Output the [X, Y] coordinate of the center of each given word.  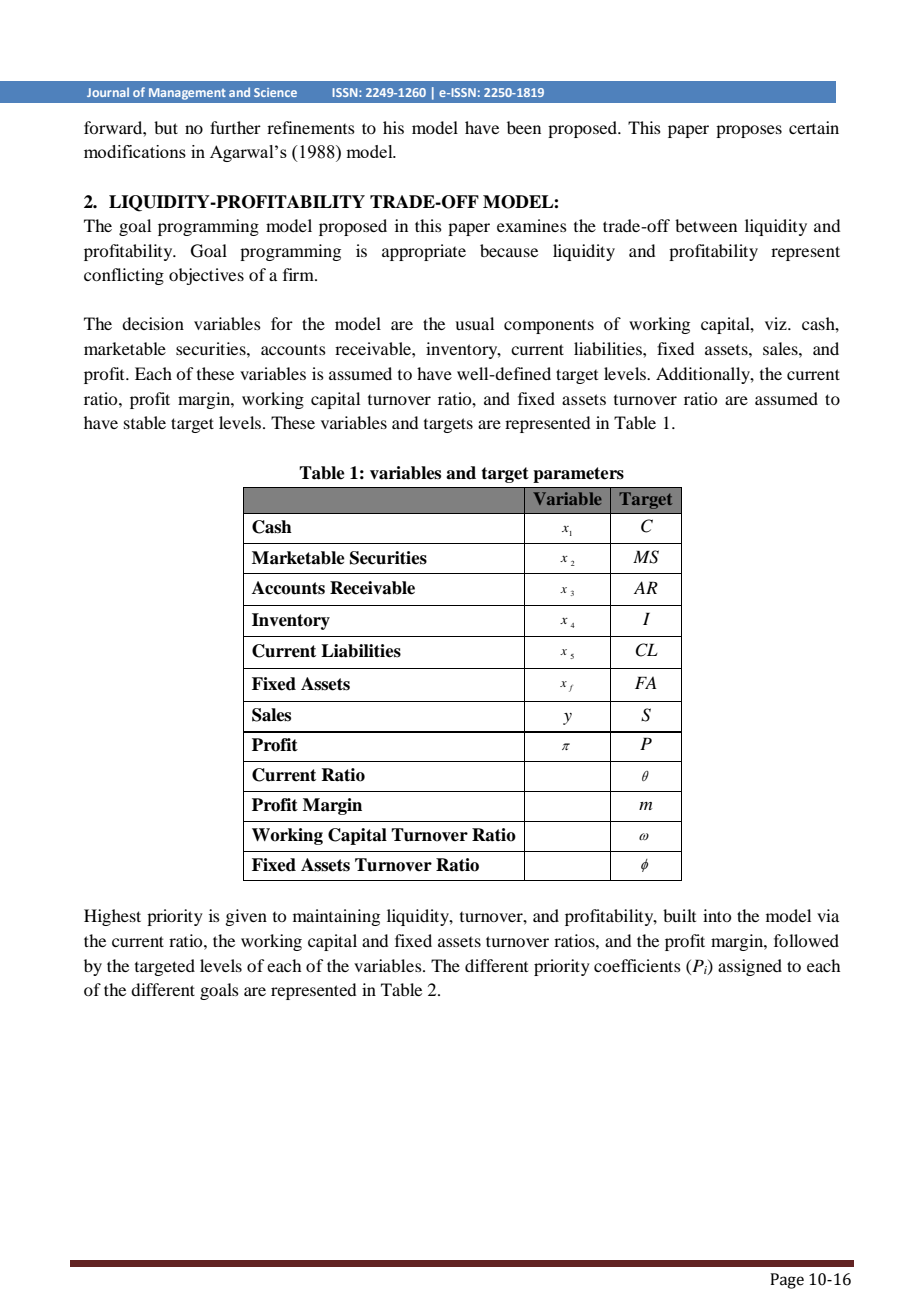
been [524, 127]
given [246, 917]
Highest [112, 917]
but [166, 127]
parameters [578, 475]
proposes [749, 131]
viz [777, 323]
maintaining [336, 917]
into [717, 915]
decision [153, 323]
